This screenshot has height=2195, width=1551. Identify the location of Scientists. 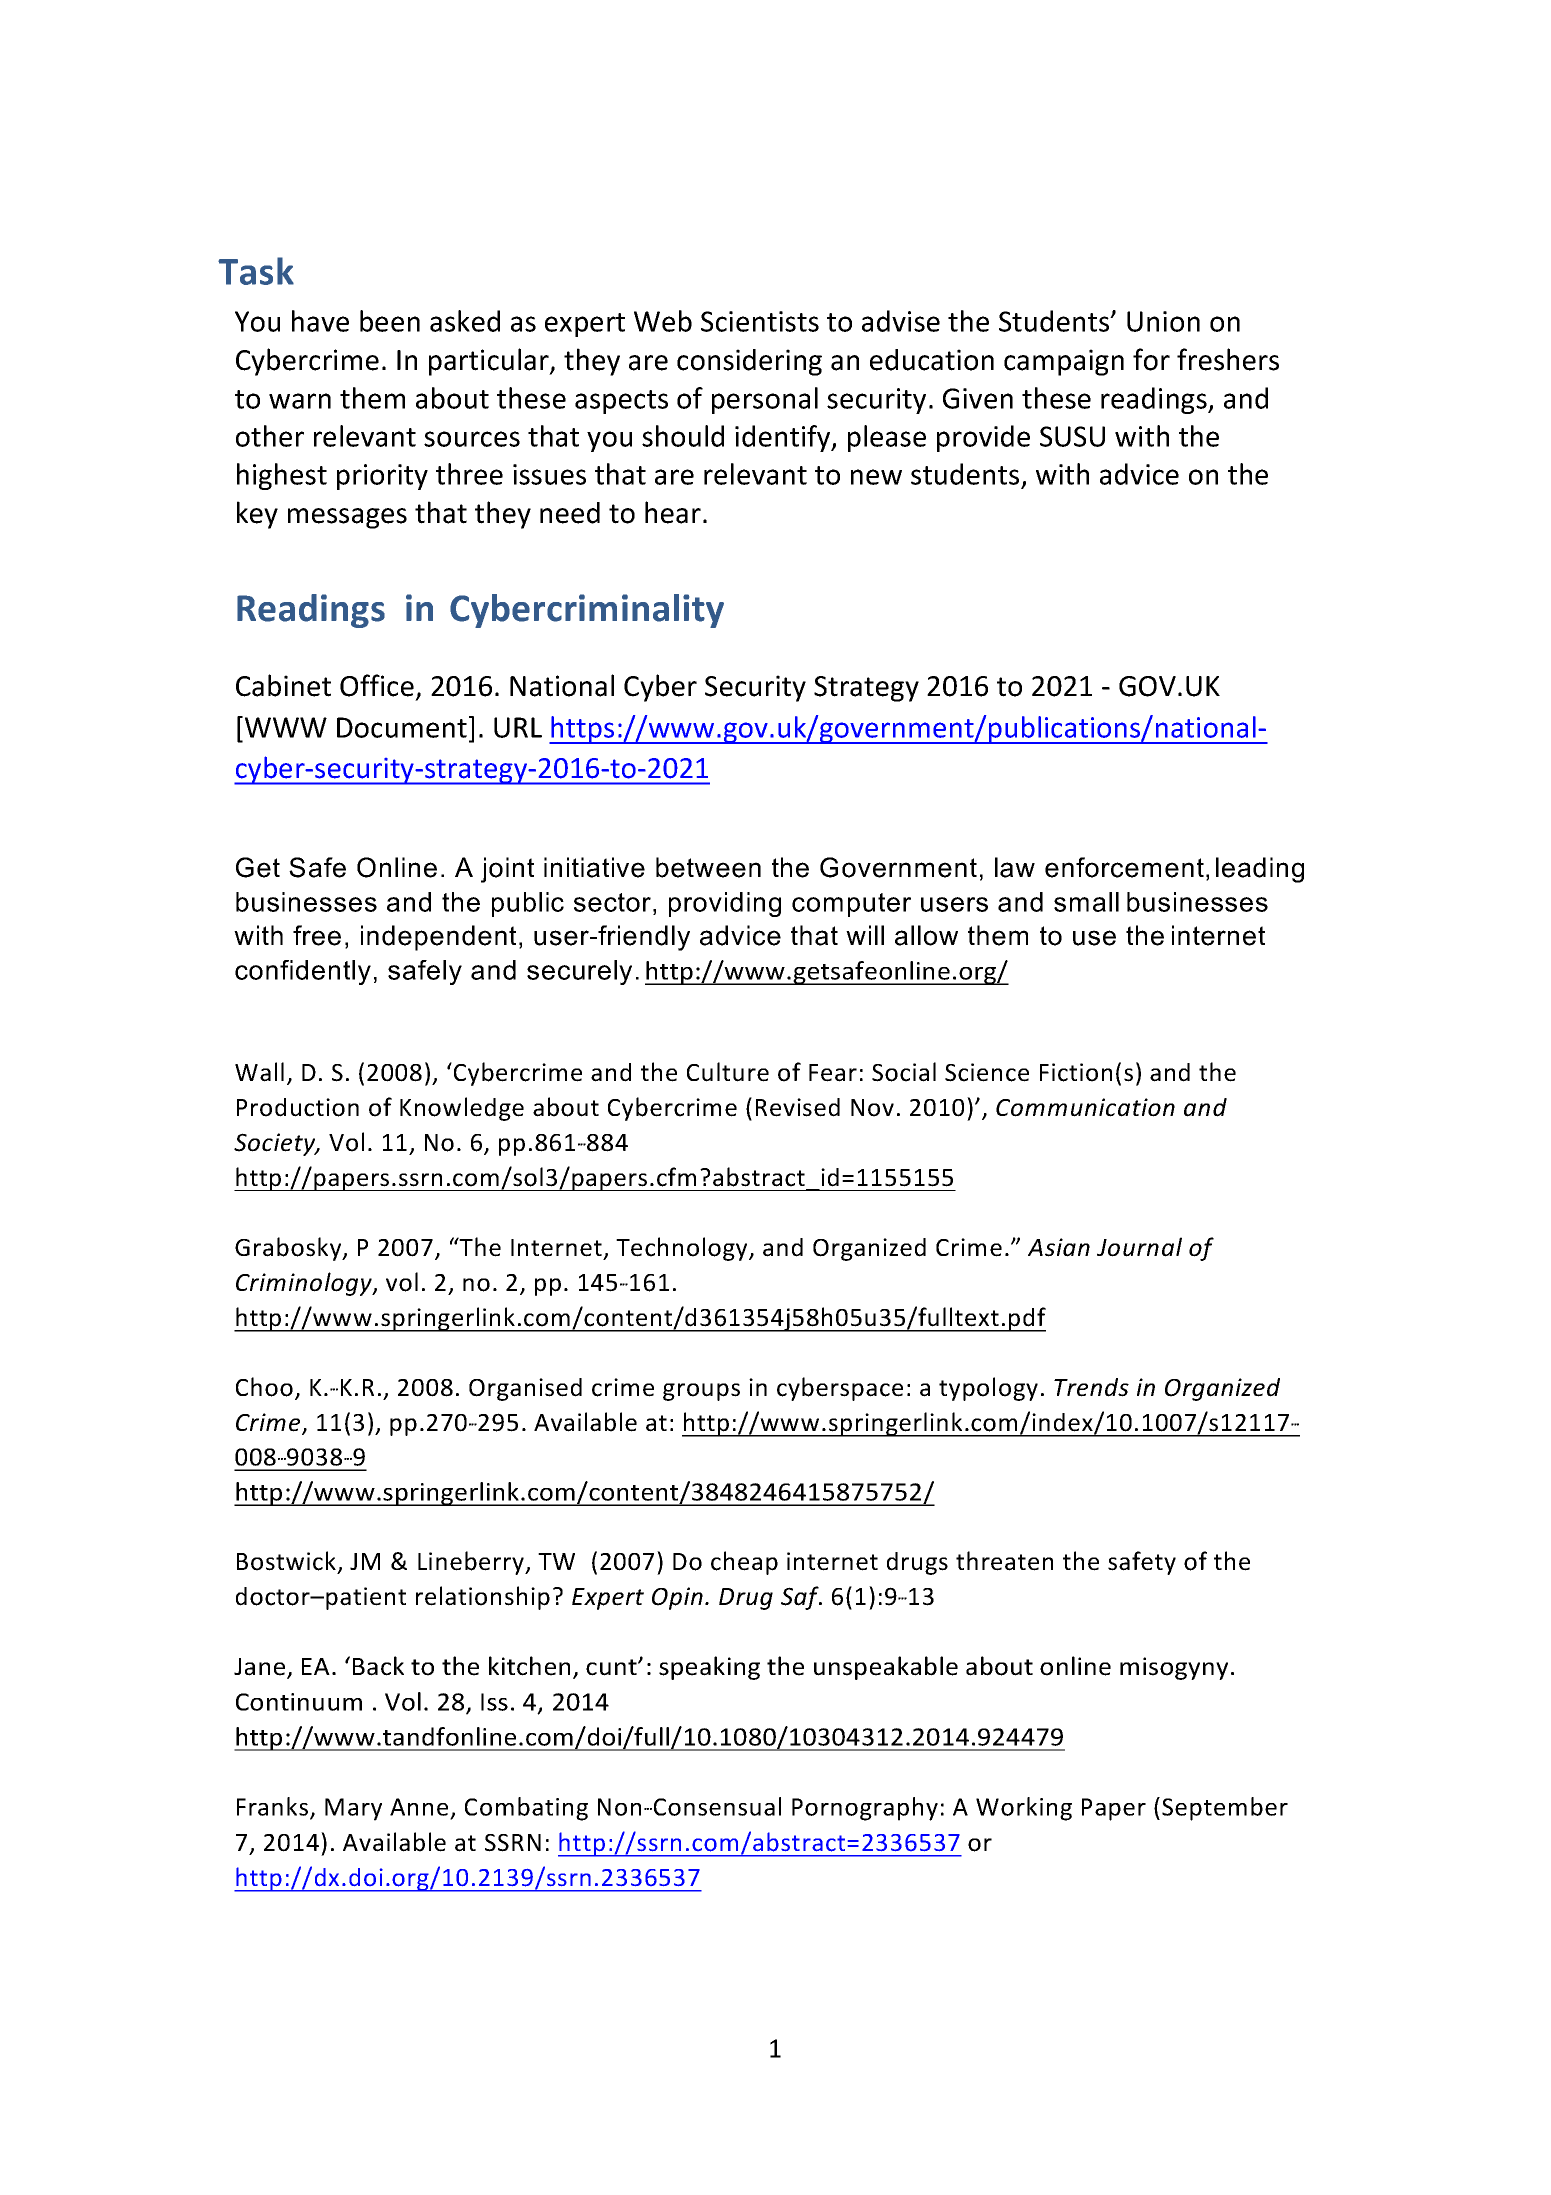
(760, 321).
